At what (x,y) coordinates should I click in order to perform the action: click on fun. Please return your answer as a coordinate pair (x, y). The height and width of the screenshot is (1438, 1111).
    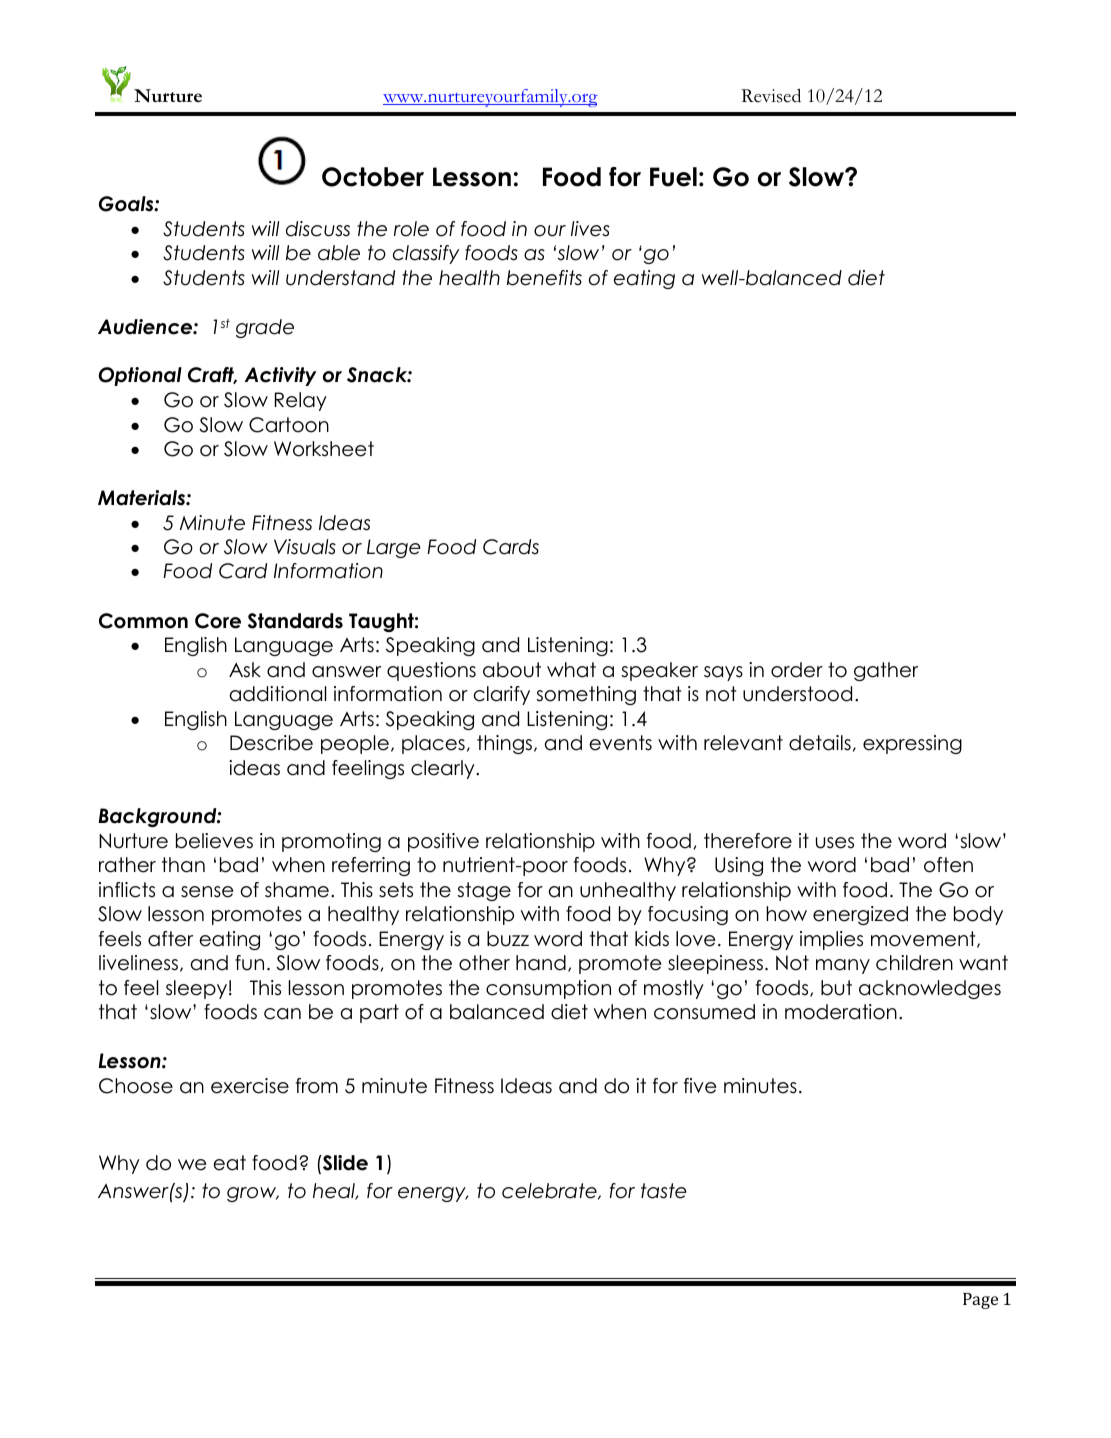
    Looking at the image, I should click on (249, 963).
